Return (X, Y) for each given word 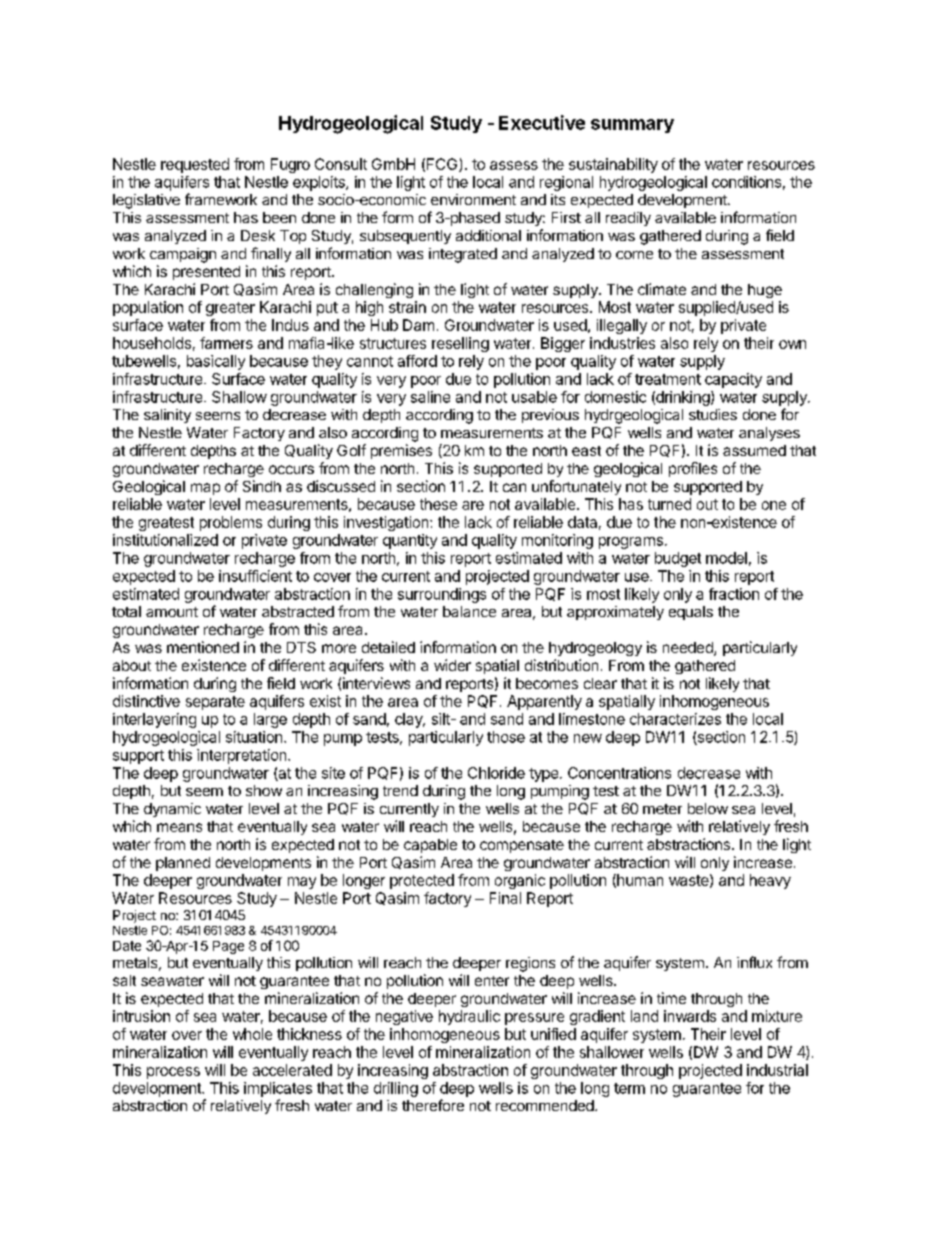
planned (183, 864)
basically (216, 362)
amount (172, 612)
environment (473, 199)
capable (430, 846)
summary (632, 126)
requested (195, 165)
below (708, 808)
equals (691, 613)
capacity (733, 380)
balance (469, 611)
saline (430, 397)
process (173, 1073)
